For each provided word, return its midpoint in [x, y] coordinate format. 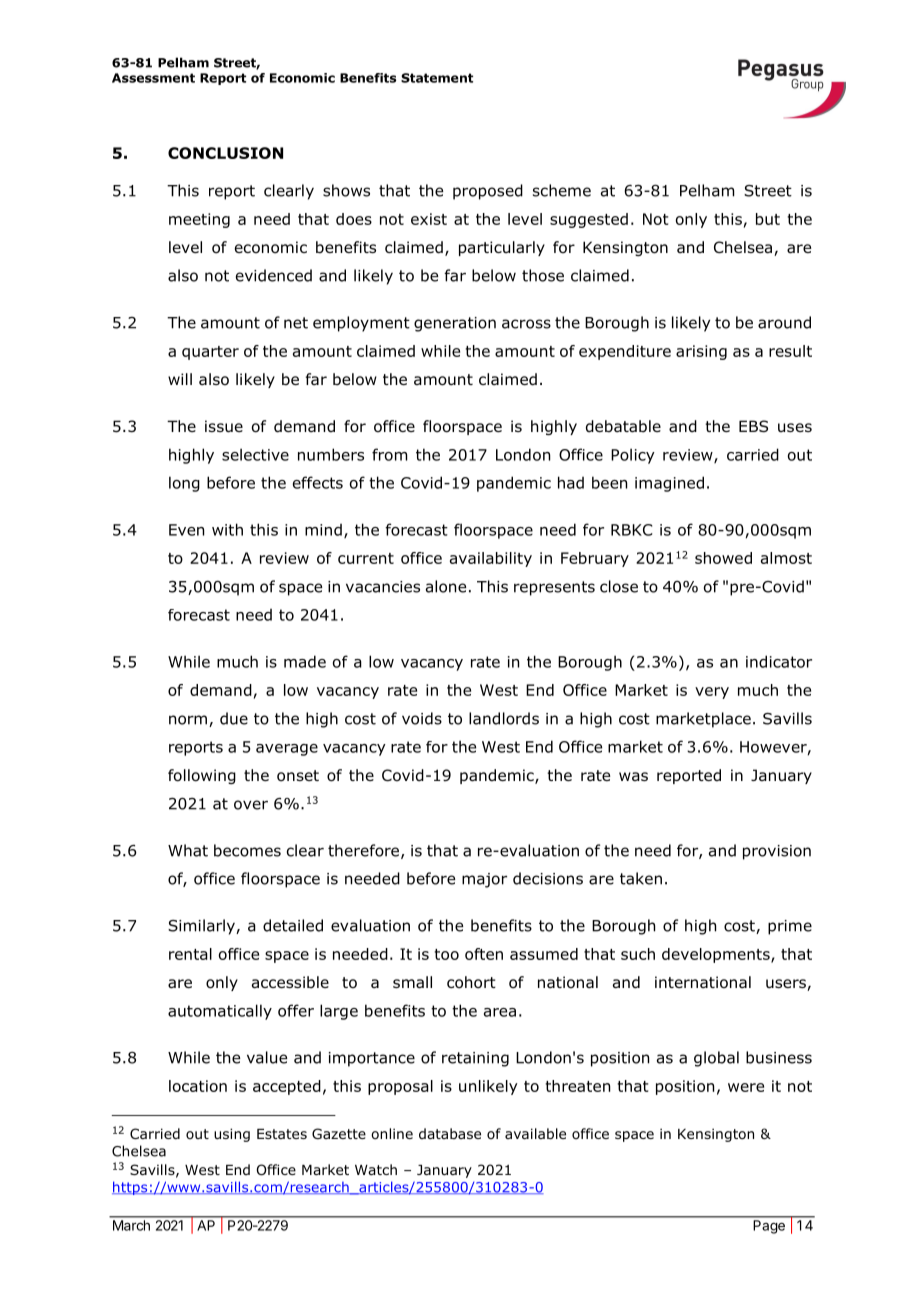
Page [769, 1227]
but [768, 219]
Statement [437, 78]
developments [717, 955]
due [234, 718]
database [450, 1133]
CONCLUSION [225, 153]
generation [455, 324]
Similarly [202, 927]
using [232, 1135]
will [180, 379]
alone [446, 586]
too [446, 954]
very [712, 693]
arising [701, 352]
